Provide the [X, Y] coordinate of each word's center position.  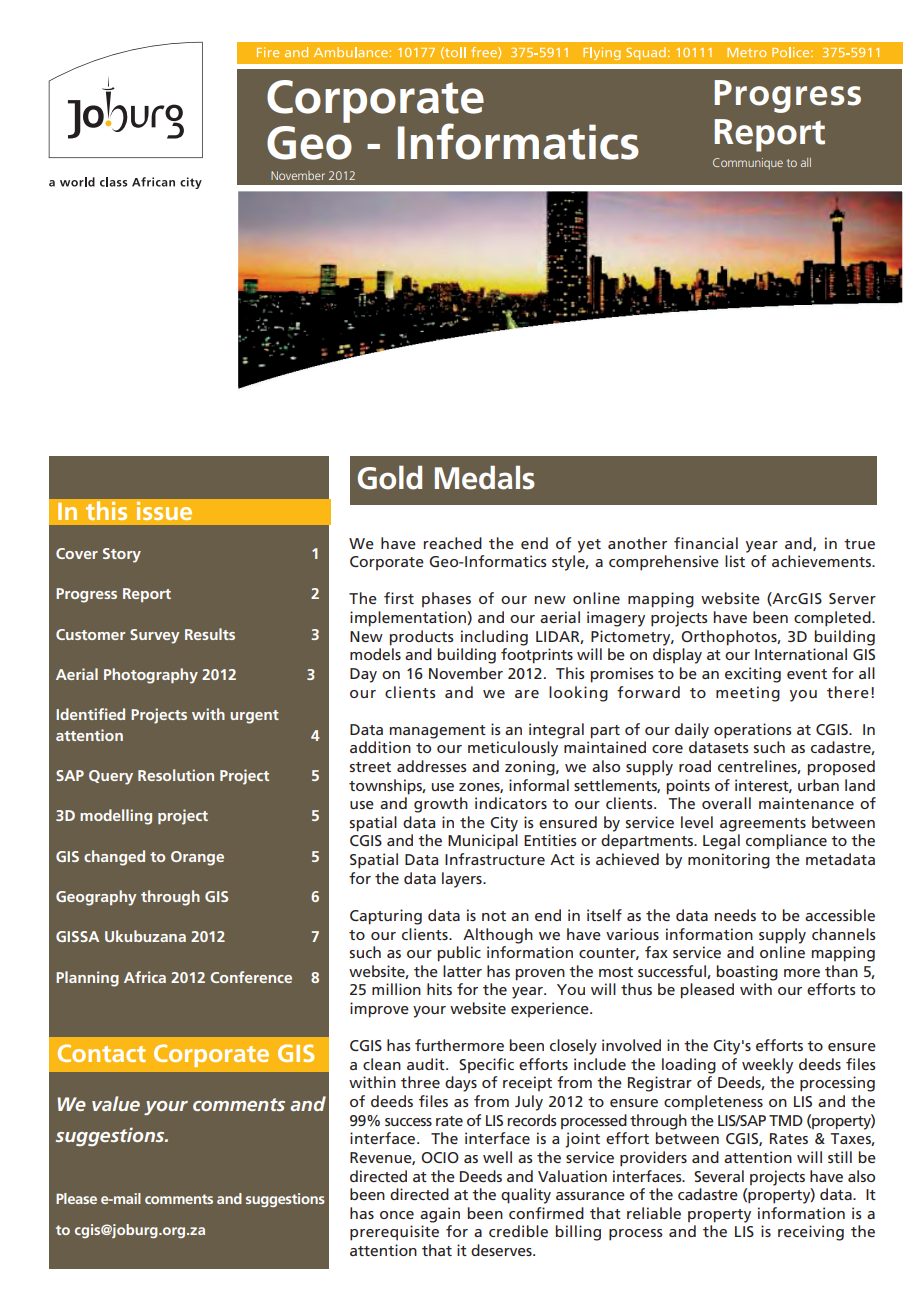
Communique [748, 164]
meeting [748, 694]
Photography [151, 676]
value [116, 1103]
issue [164, 511]
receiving [811, 1233]
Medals [485, 477]
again [440, 1215]
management [438, 732]
